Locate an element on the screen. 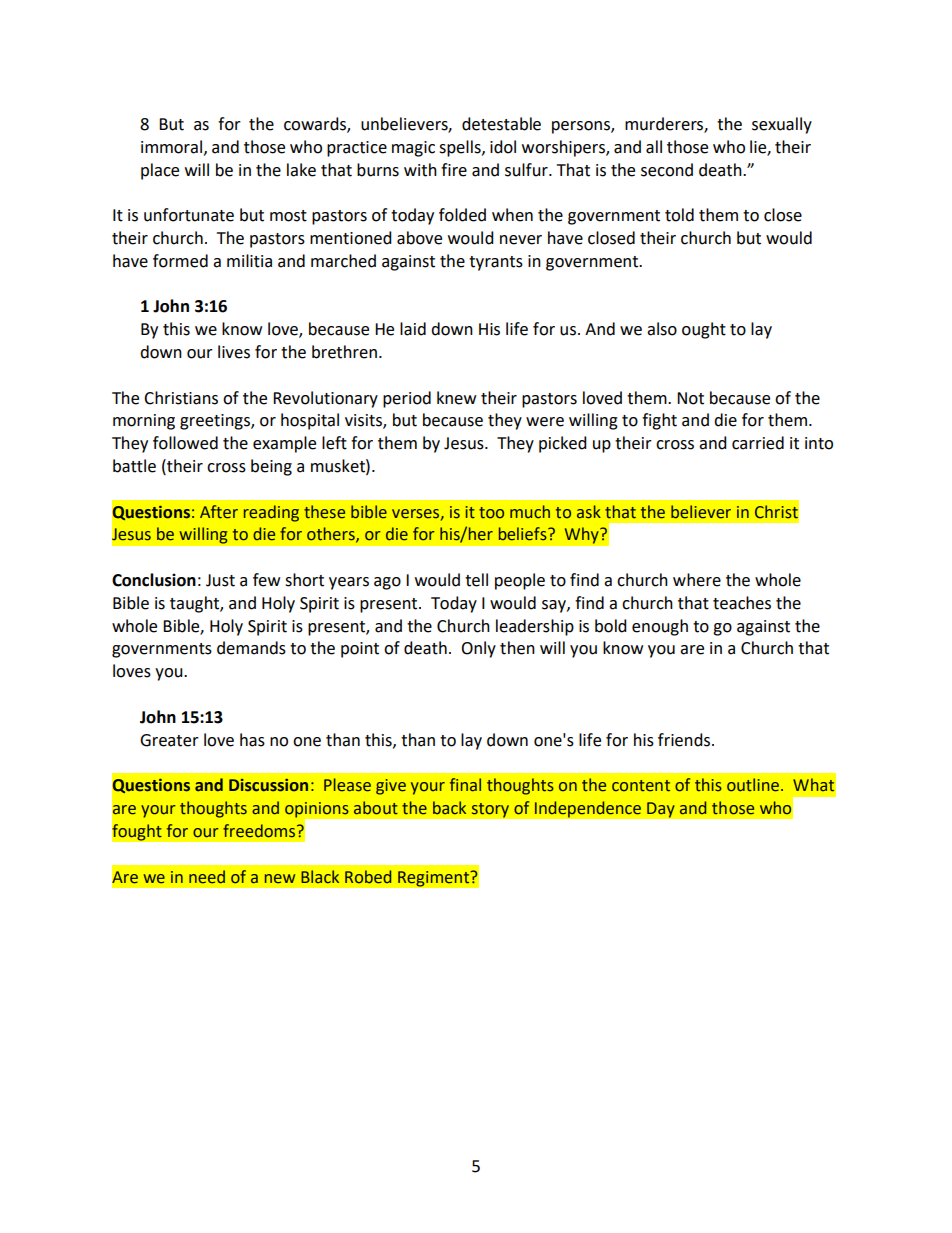 The width and height of the screenshot is (952, 1233). outline is located at coordinates (753, 785).
